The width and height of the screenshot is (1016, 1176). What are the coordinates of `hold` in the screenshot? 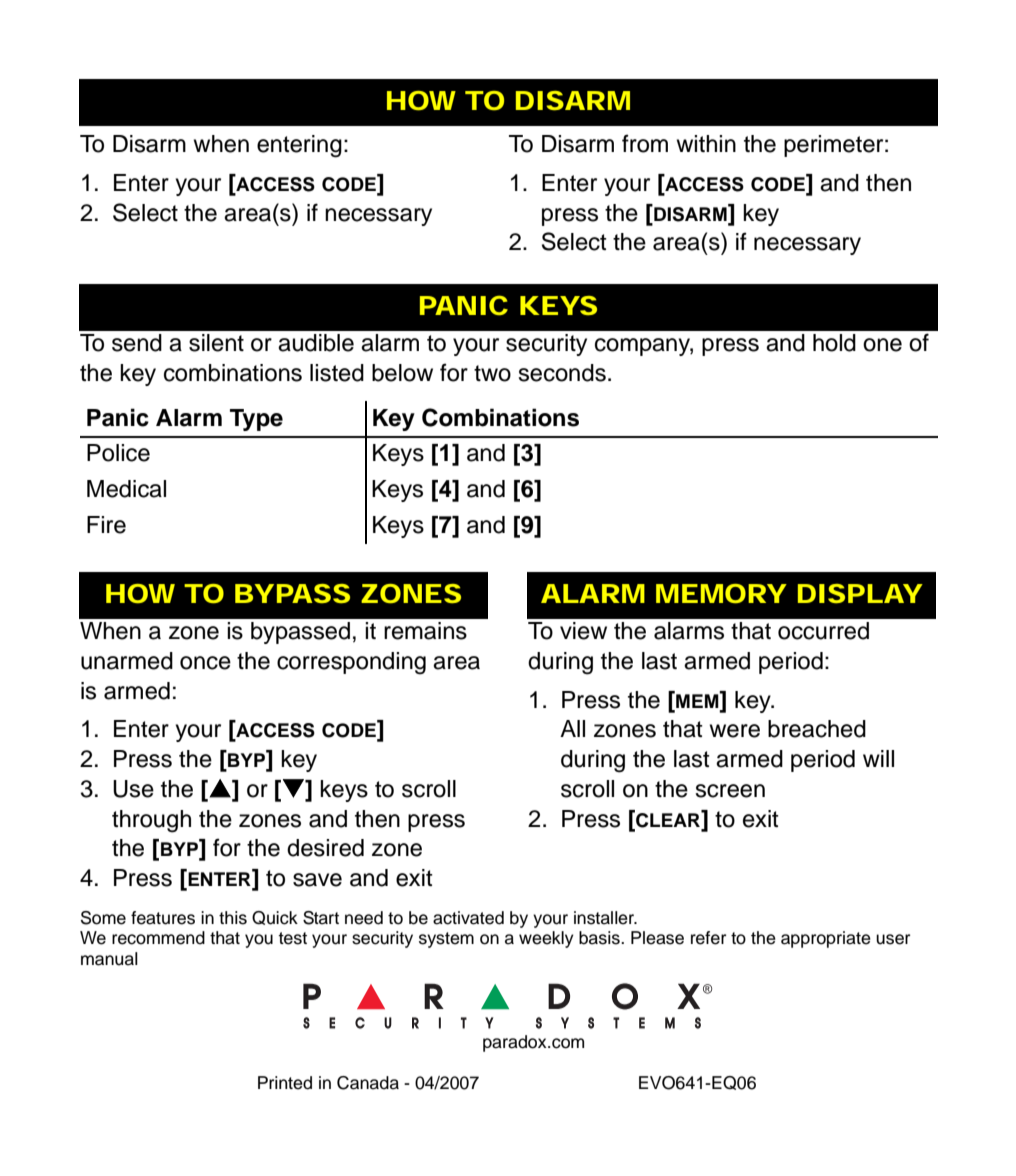 It's located at (834, 343).
